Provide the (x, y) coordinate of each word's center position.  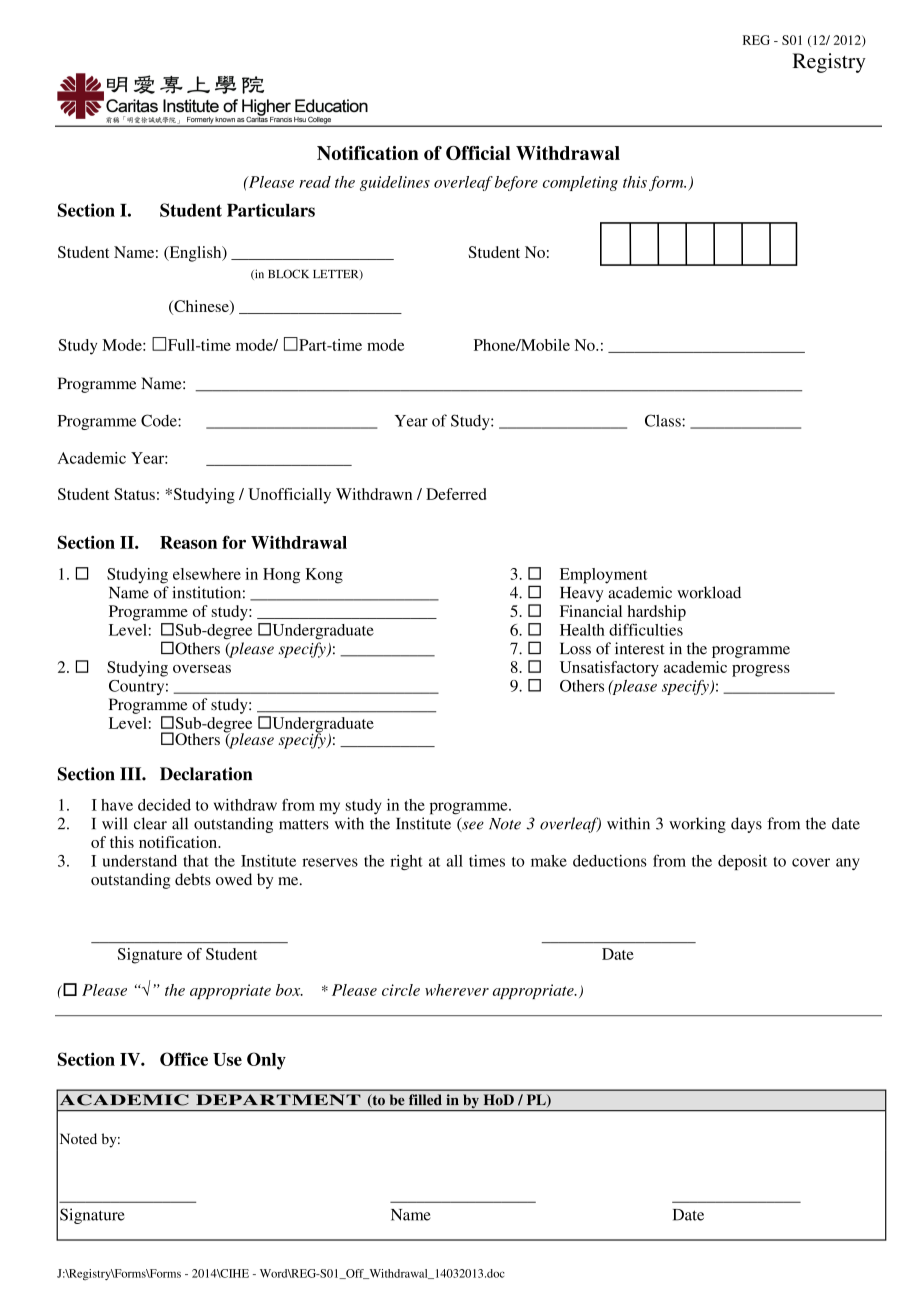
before (516, 183)
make (549, 861)
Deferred (456, 494)
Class (664, 420)
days (746, 825)
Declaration (206, 774)
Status (134, 494)
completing (580, 183)
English (195, 254)
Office (184, 1059)
